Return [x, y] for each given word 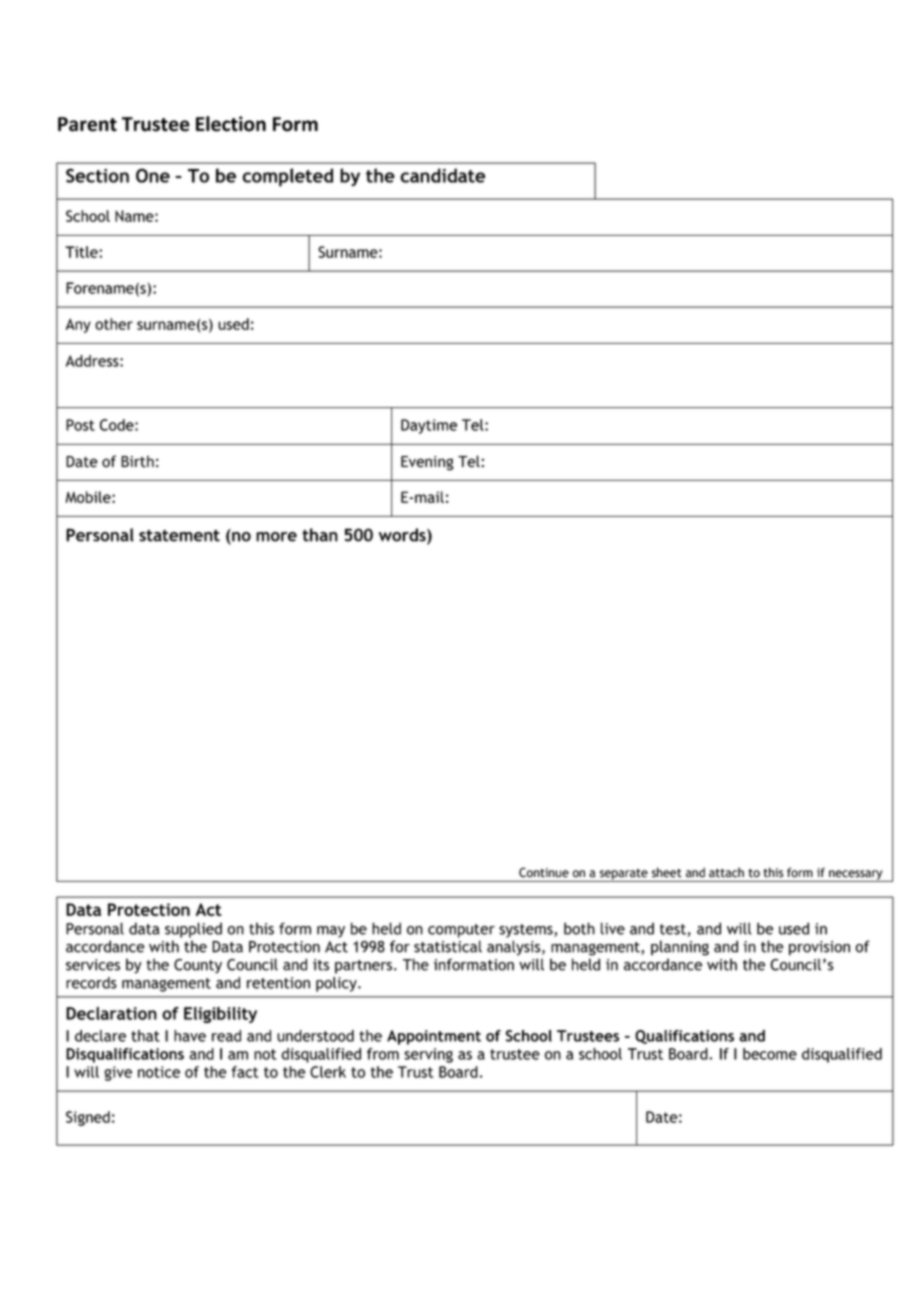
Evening [427, 463]
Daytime [429, 426]
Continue [544, 872]
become [770, 1054]
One [153, 175]
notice [159, 1072]
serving [428, 1055]
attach [726, 872]
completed [287, 177]
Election [231, 124]
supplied [193, 930]
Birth [137, 461]
